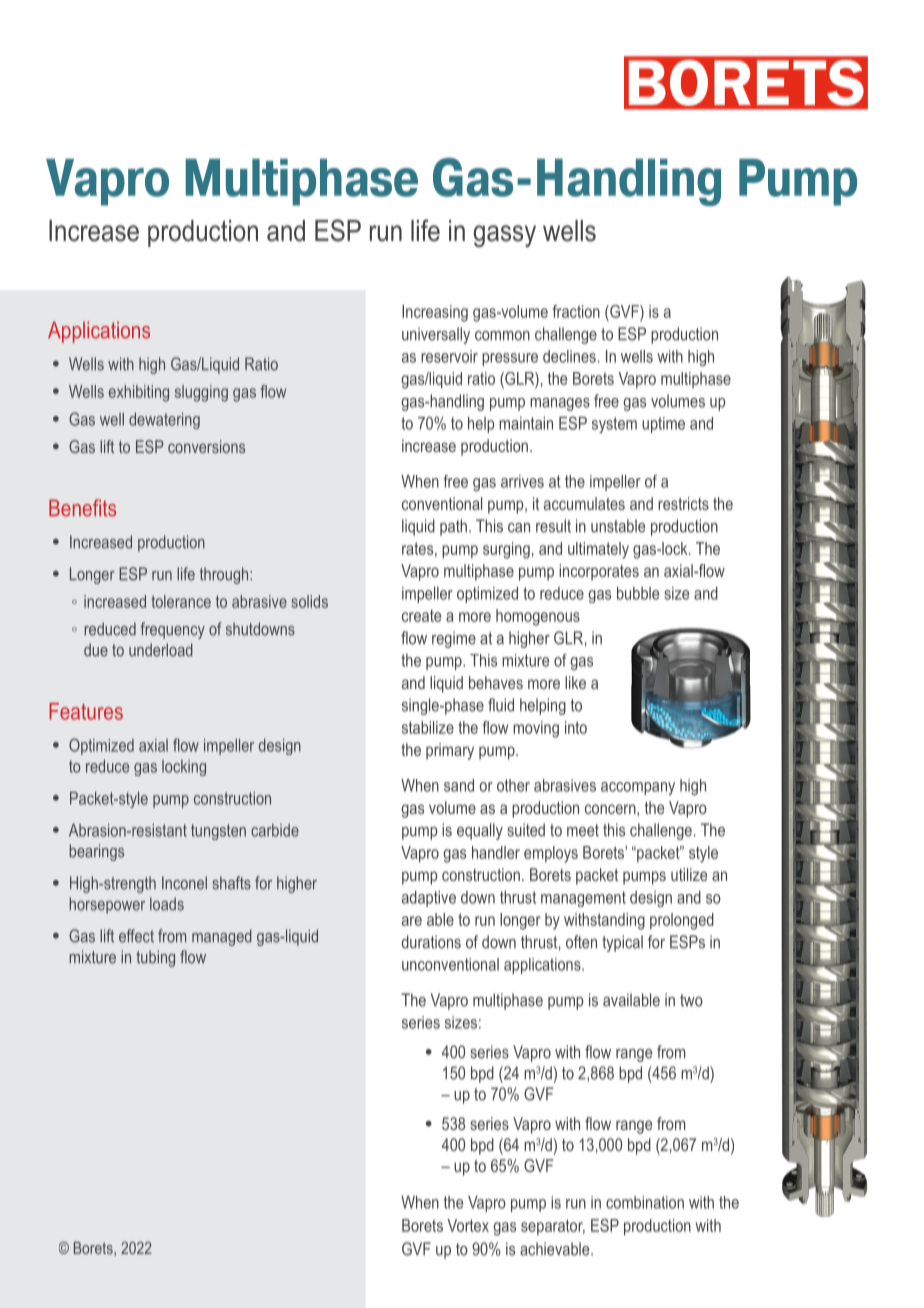  Describe the element at coordinates (155, 958) in the document. I see `tubing` at that location.
